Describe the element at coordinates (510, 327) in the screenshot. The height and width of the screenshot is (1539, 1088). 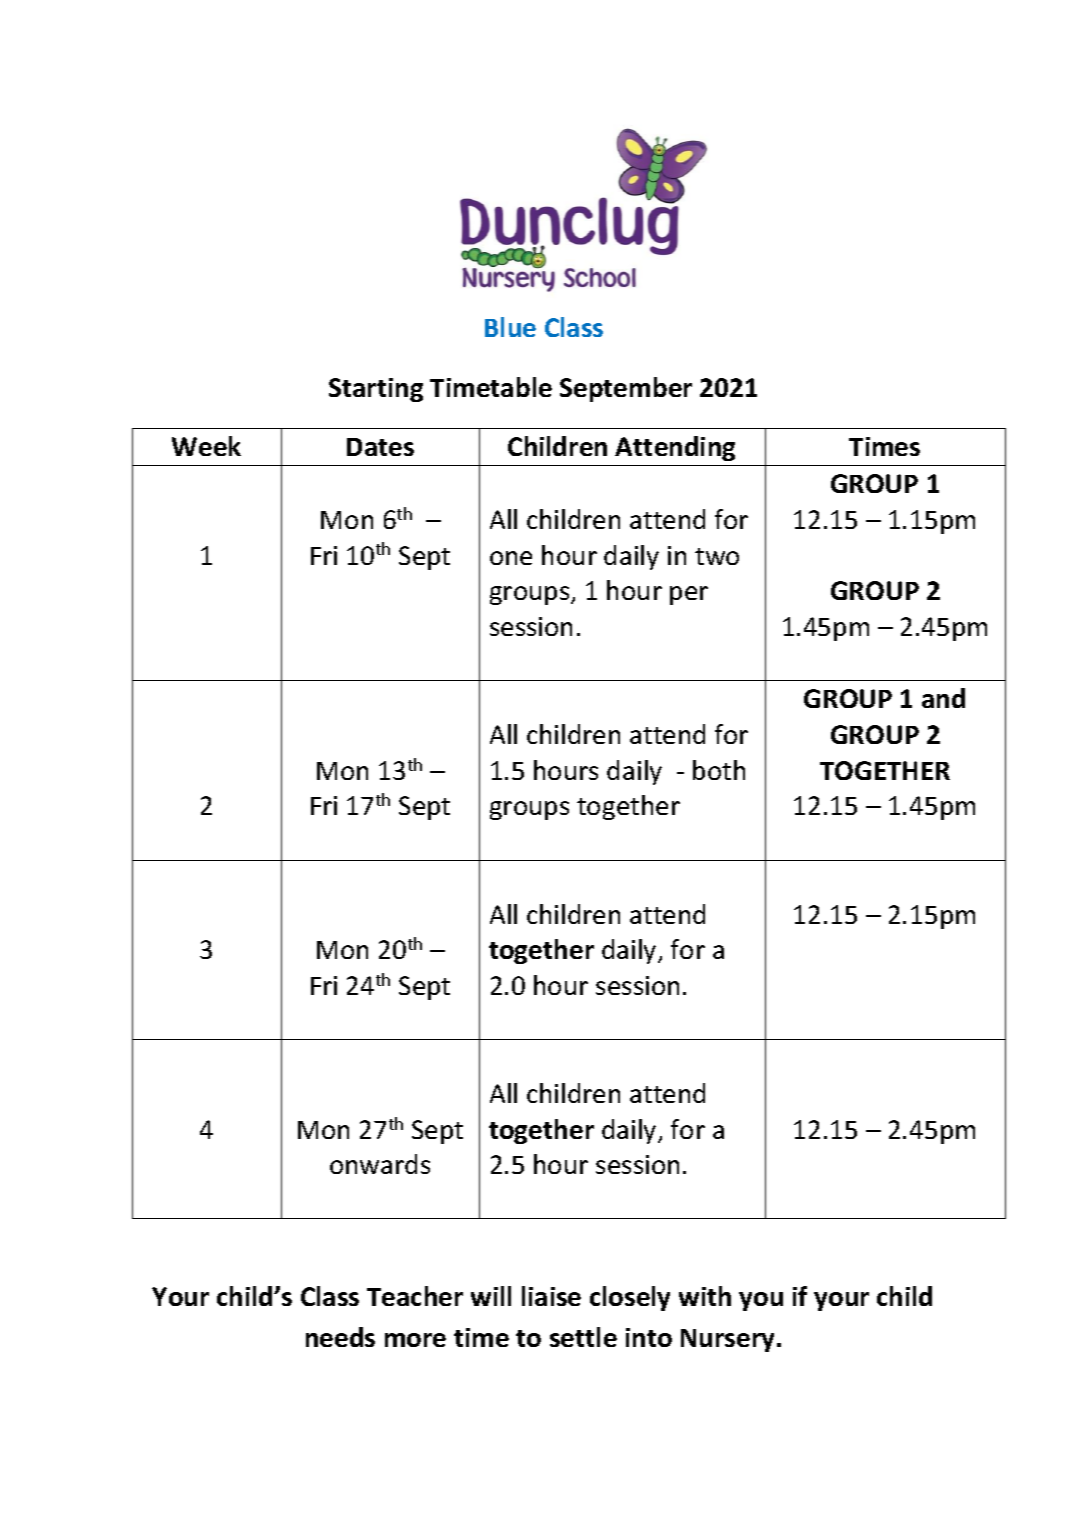
I see `Blue` at that location.
